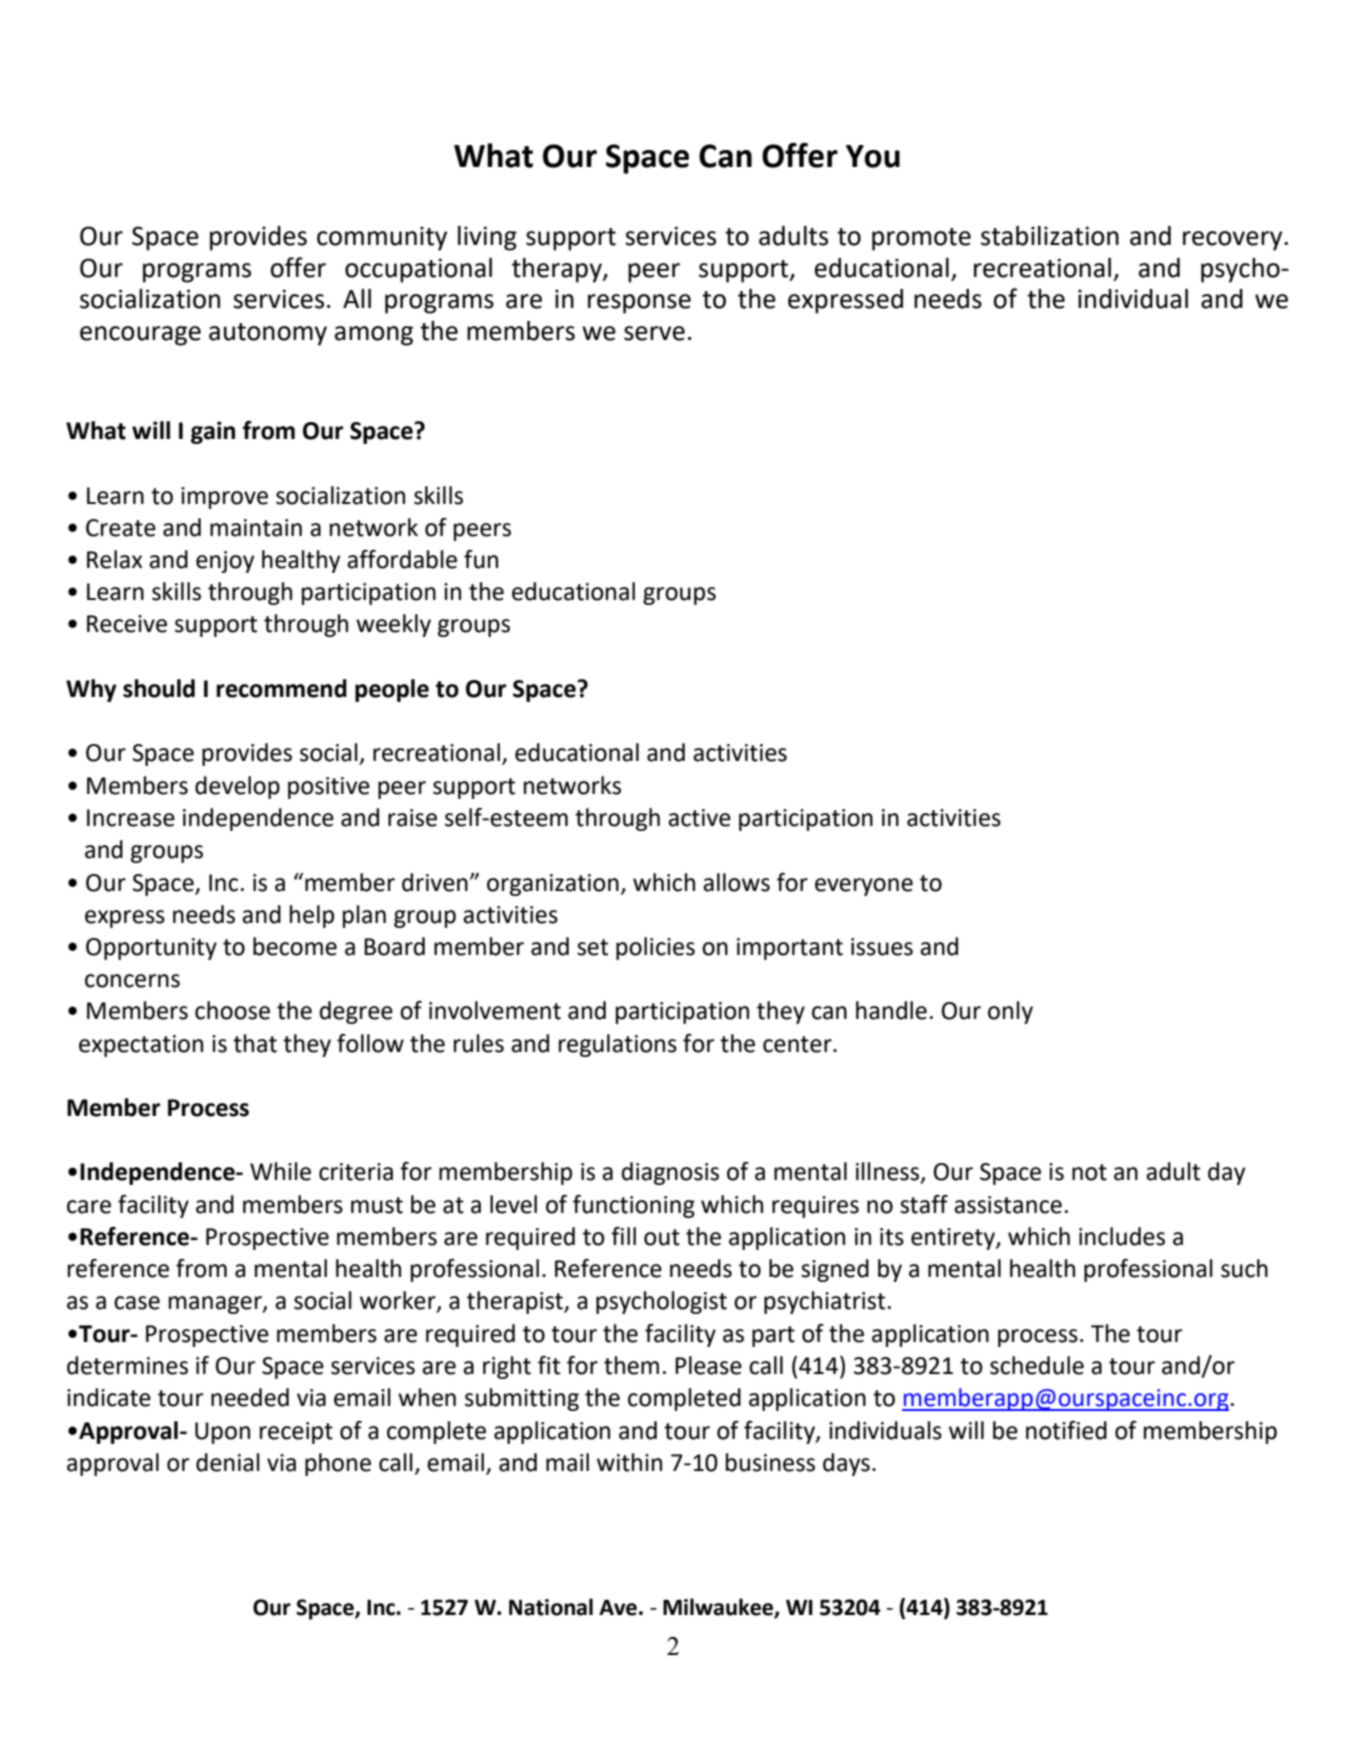  What do you see at coordinates (1010, 1012) in the document?
I see `only` at bounding box center [1010, 1012].
